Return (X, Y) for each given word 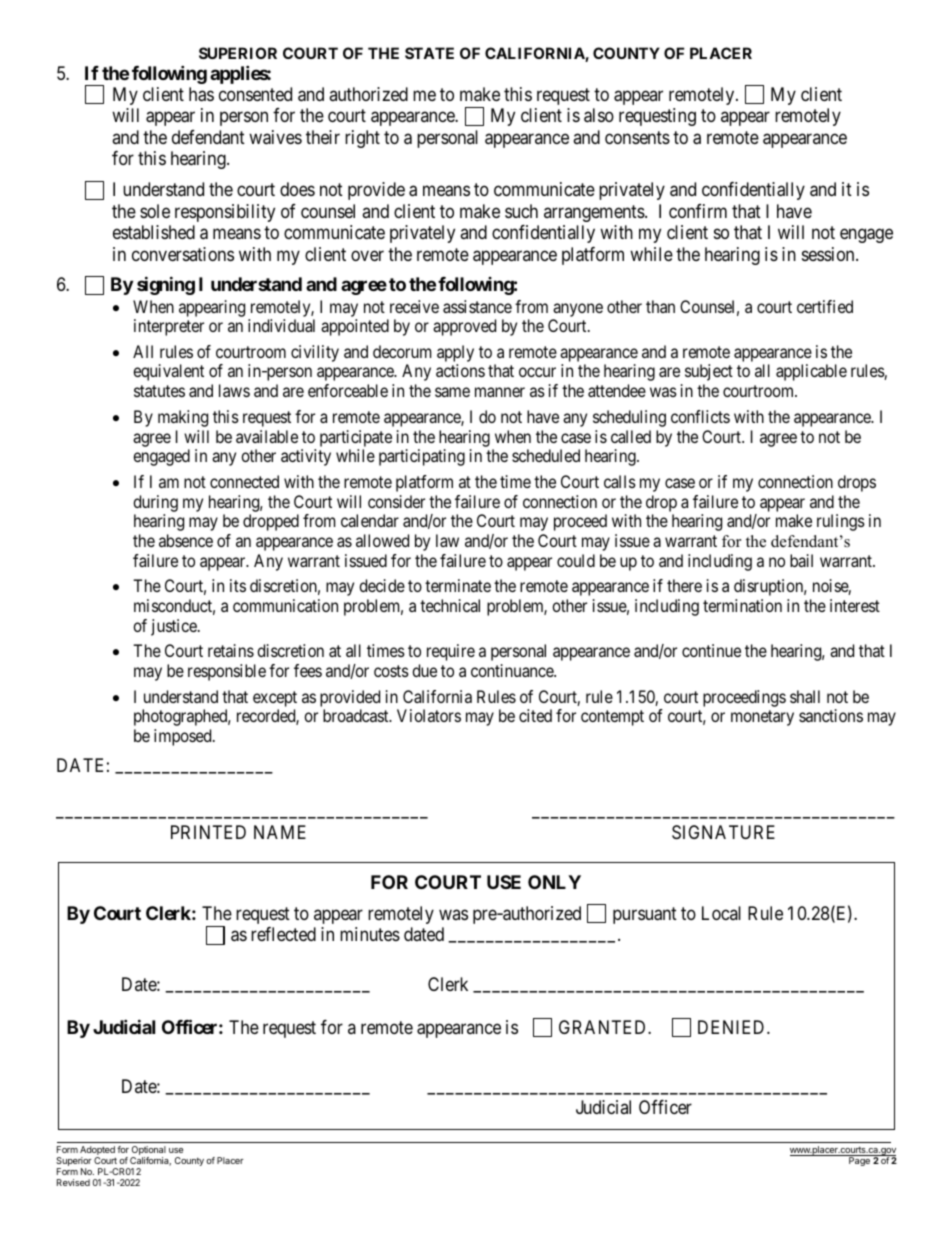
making (183, 418)
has (201, 94)
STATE (429, 53)
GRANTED (604, 1027)
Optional (148, 1152)
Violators (429, 715)
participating (422, 457)
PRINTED (208, 832)
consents (637, 137)
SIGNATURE (723, 832)
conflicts (700, 416)
